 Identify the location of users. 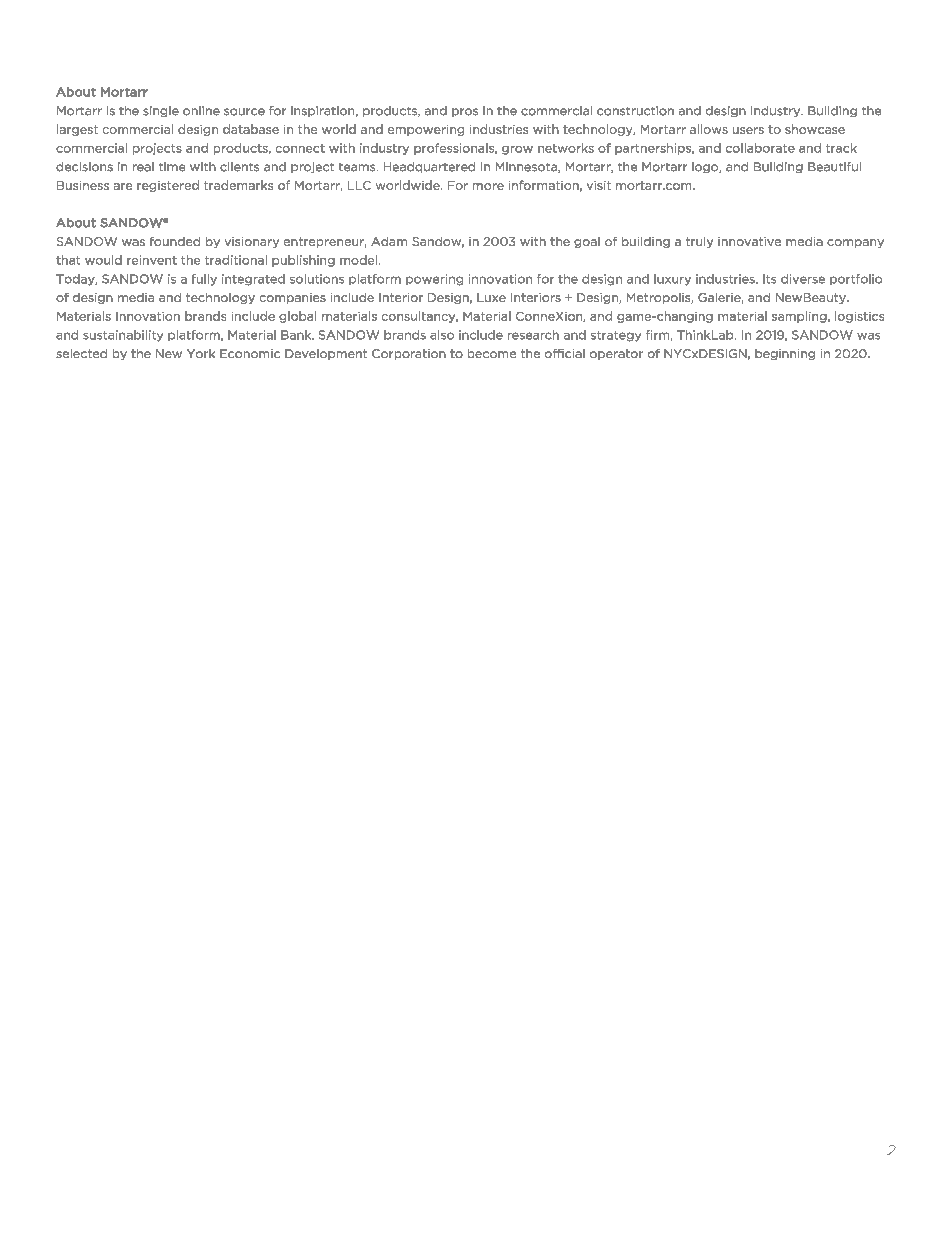
(748, 130).
